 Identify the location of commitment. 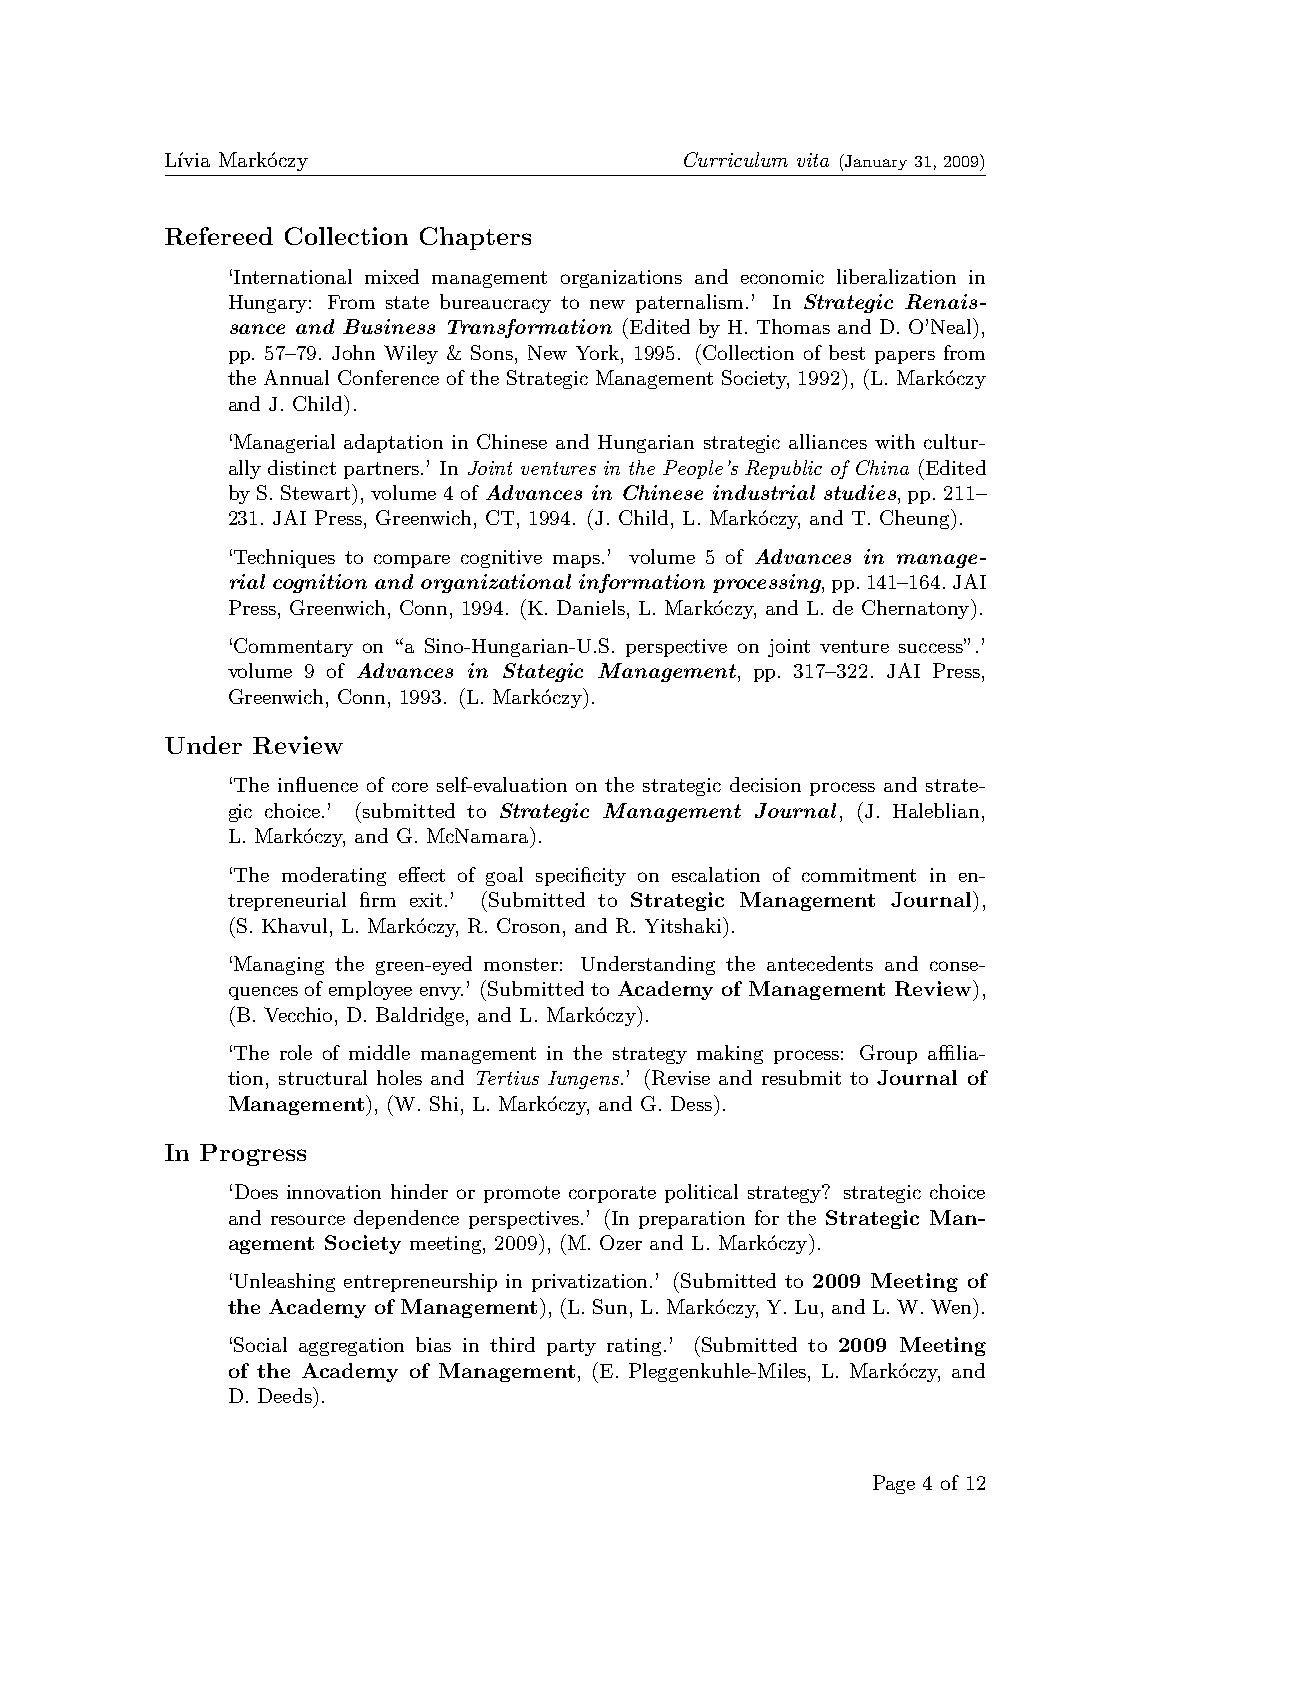
(859, 875).
